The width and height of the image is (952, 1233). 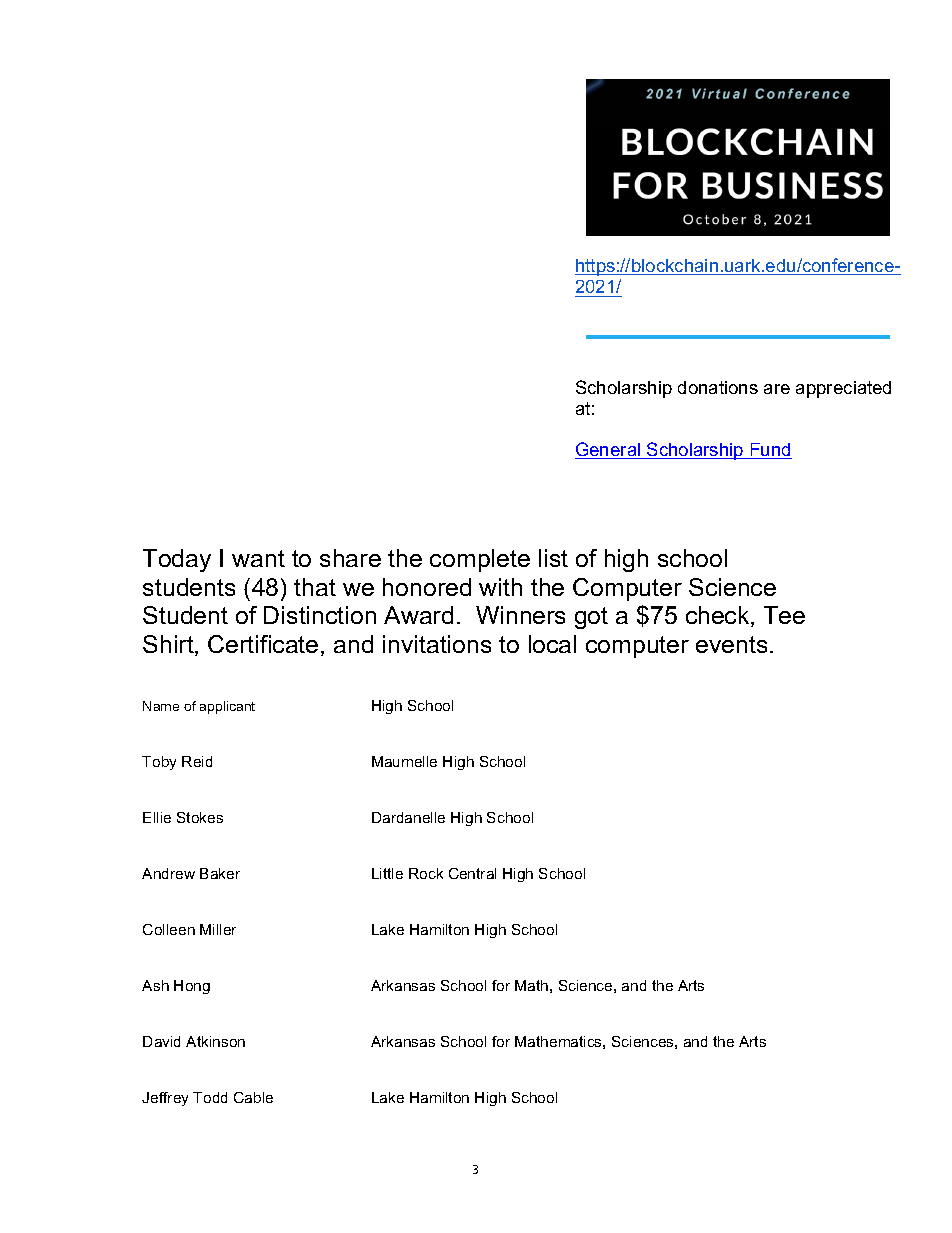 I want to click on donations, so click(x=718, y=387).
